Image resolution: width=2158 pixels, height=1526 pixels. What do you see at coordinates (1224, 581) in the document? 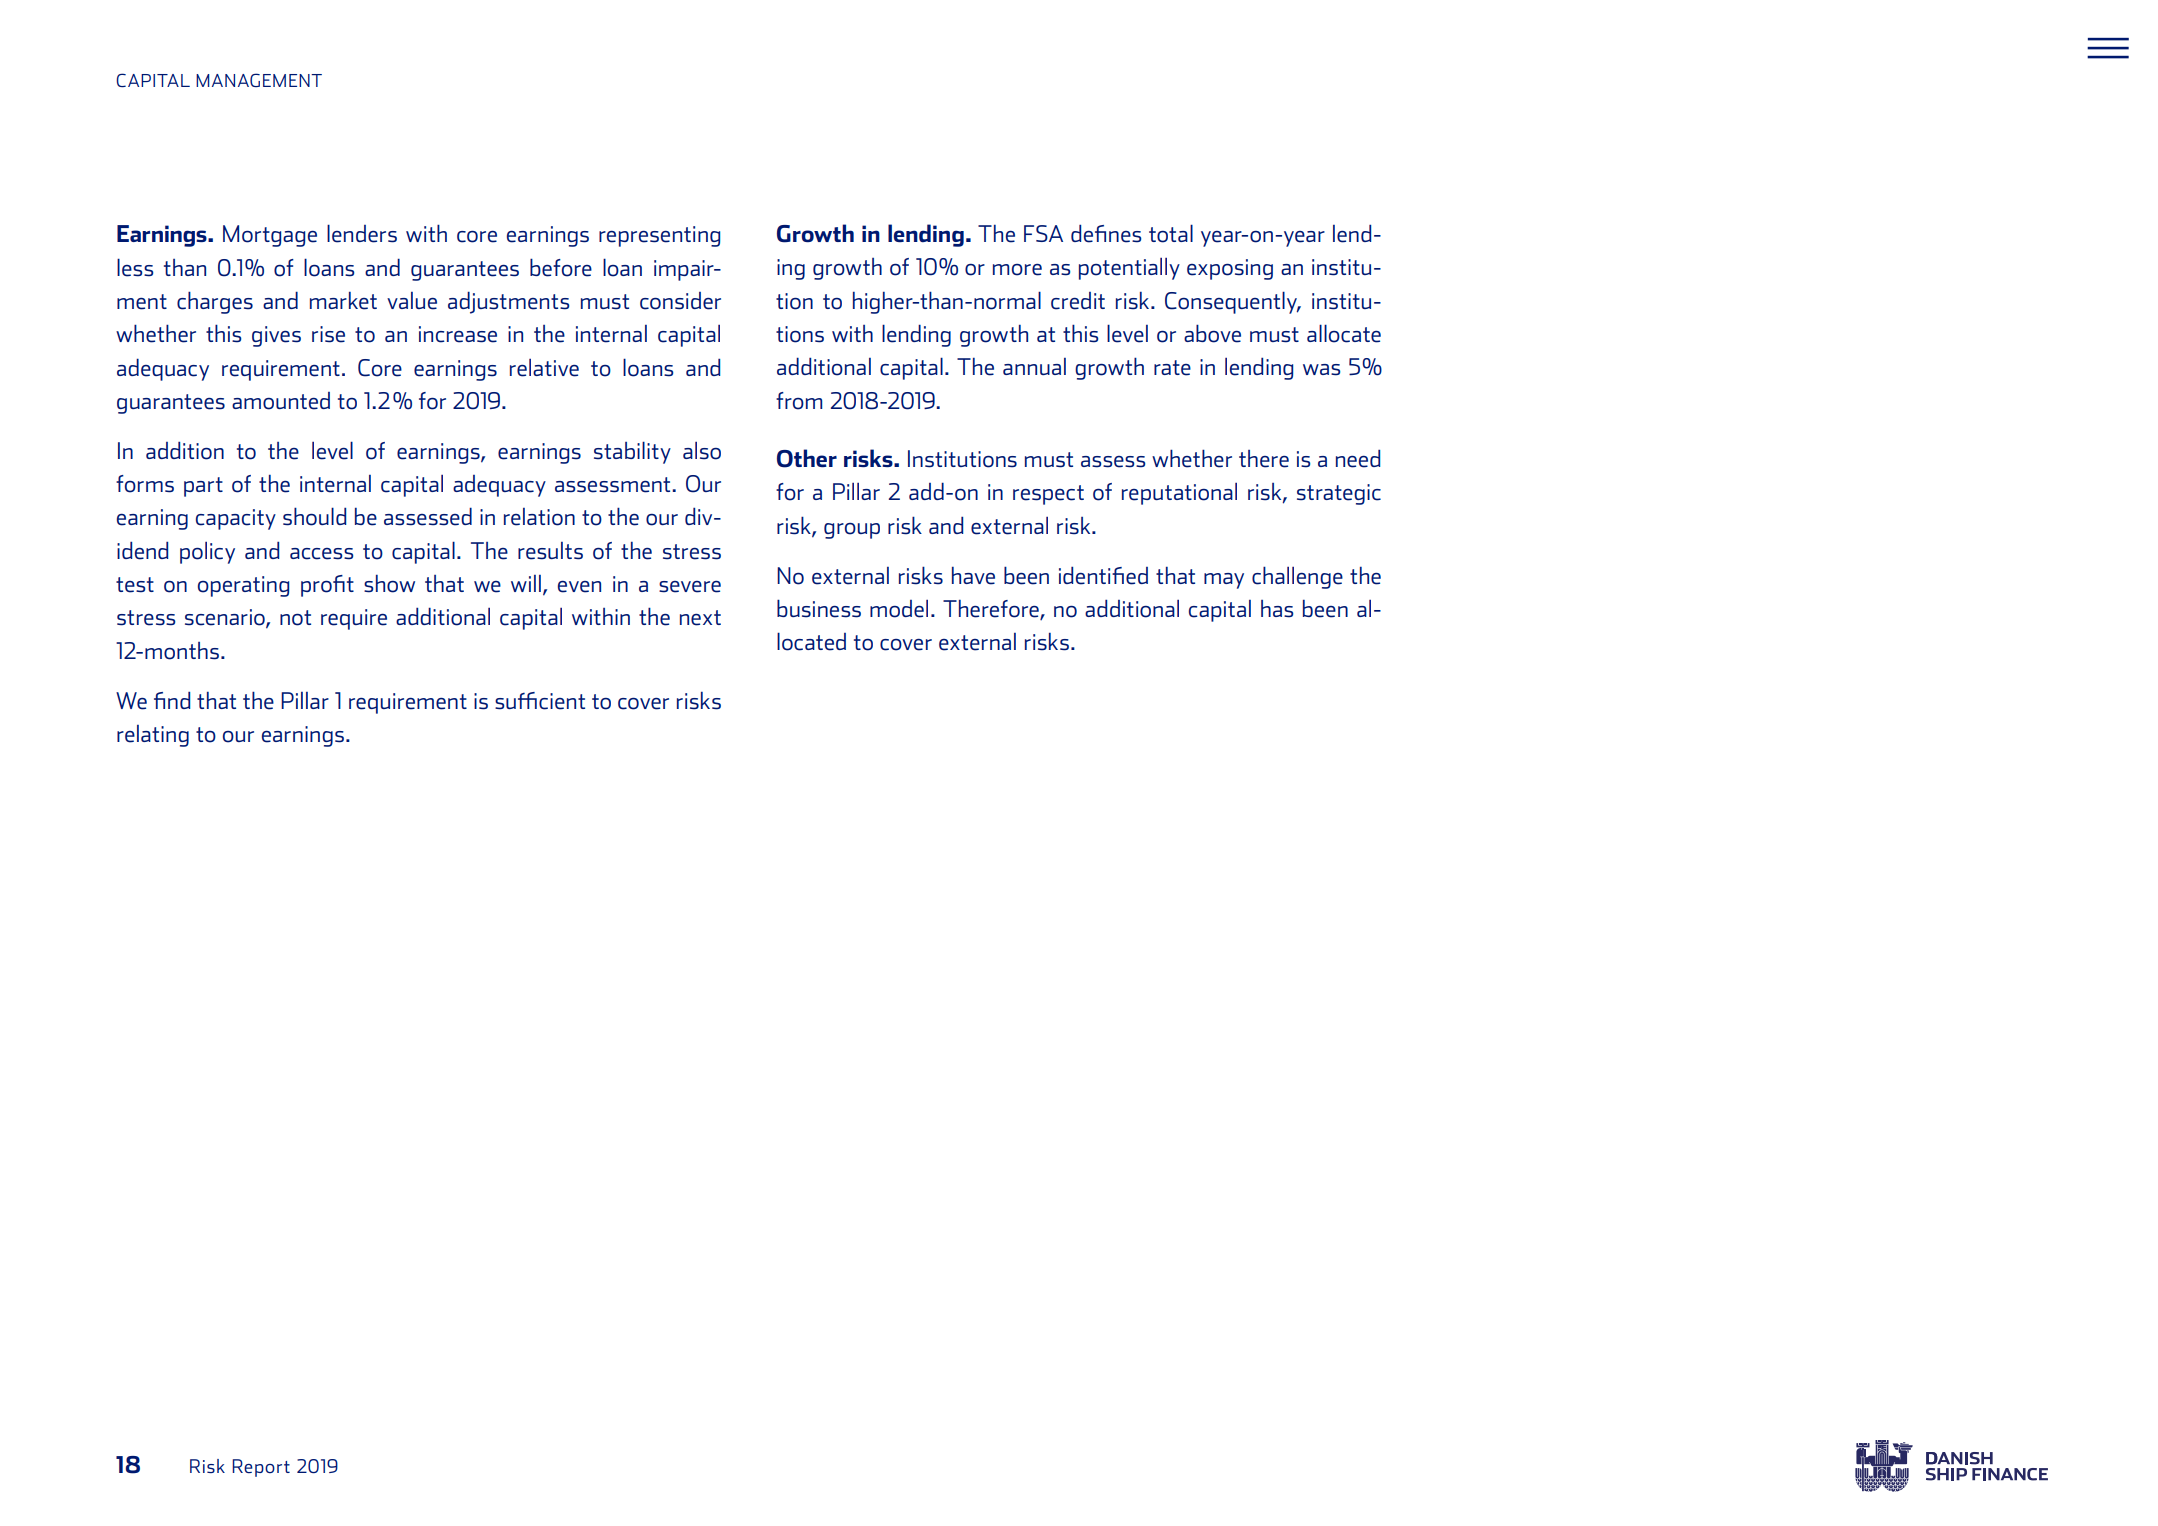
I see `may` at bounding box center [1224, 581].
